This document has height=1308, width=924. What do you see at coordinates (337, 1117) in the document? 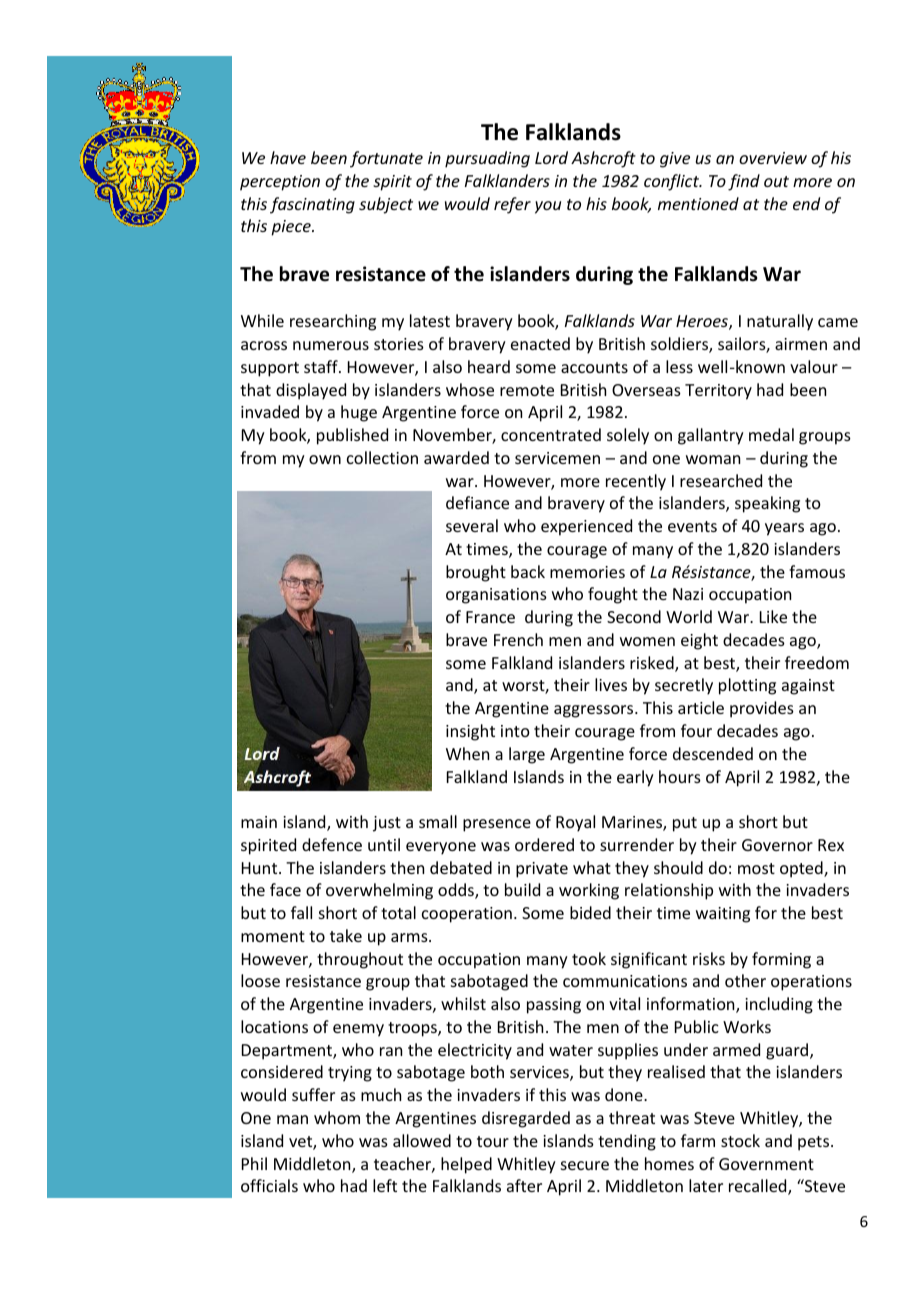
I see `whom` at bounding box center [337, 1117].
